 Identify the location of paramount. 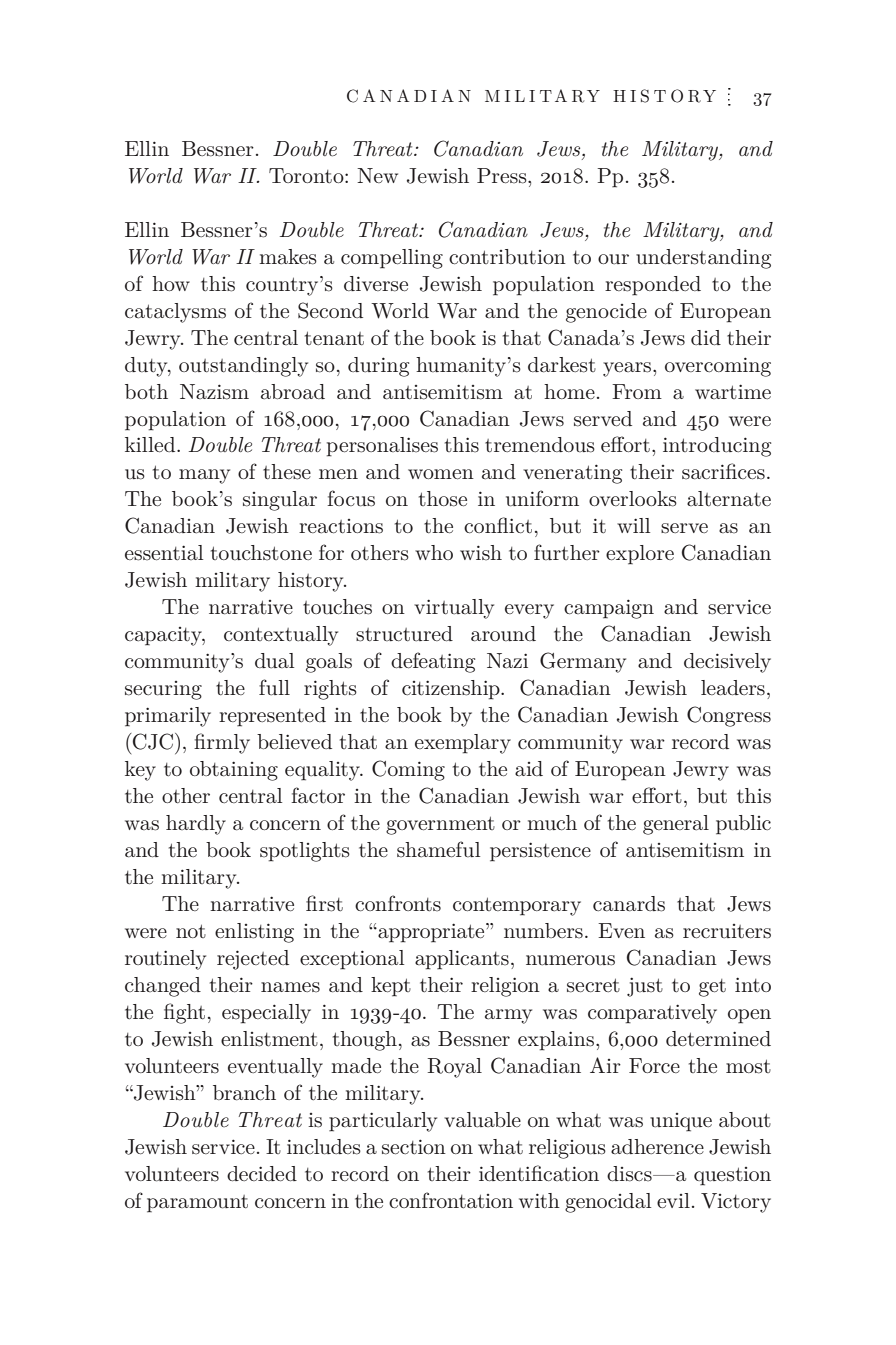
(197, 1204).
